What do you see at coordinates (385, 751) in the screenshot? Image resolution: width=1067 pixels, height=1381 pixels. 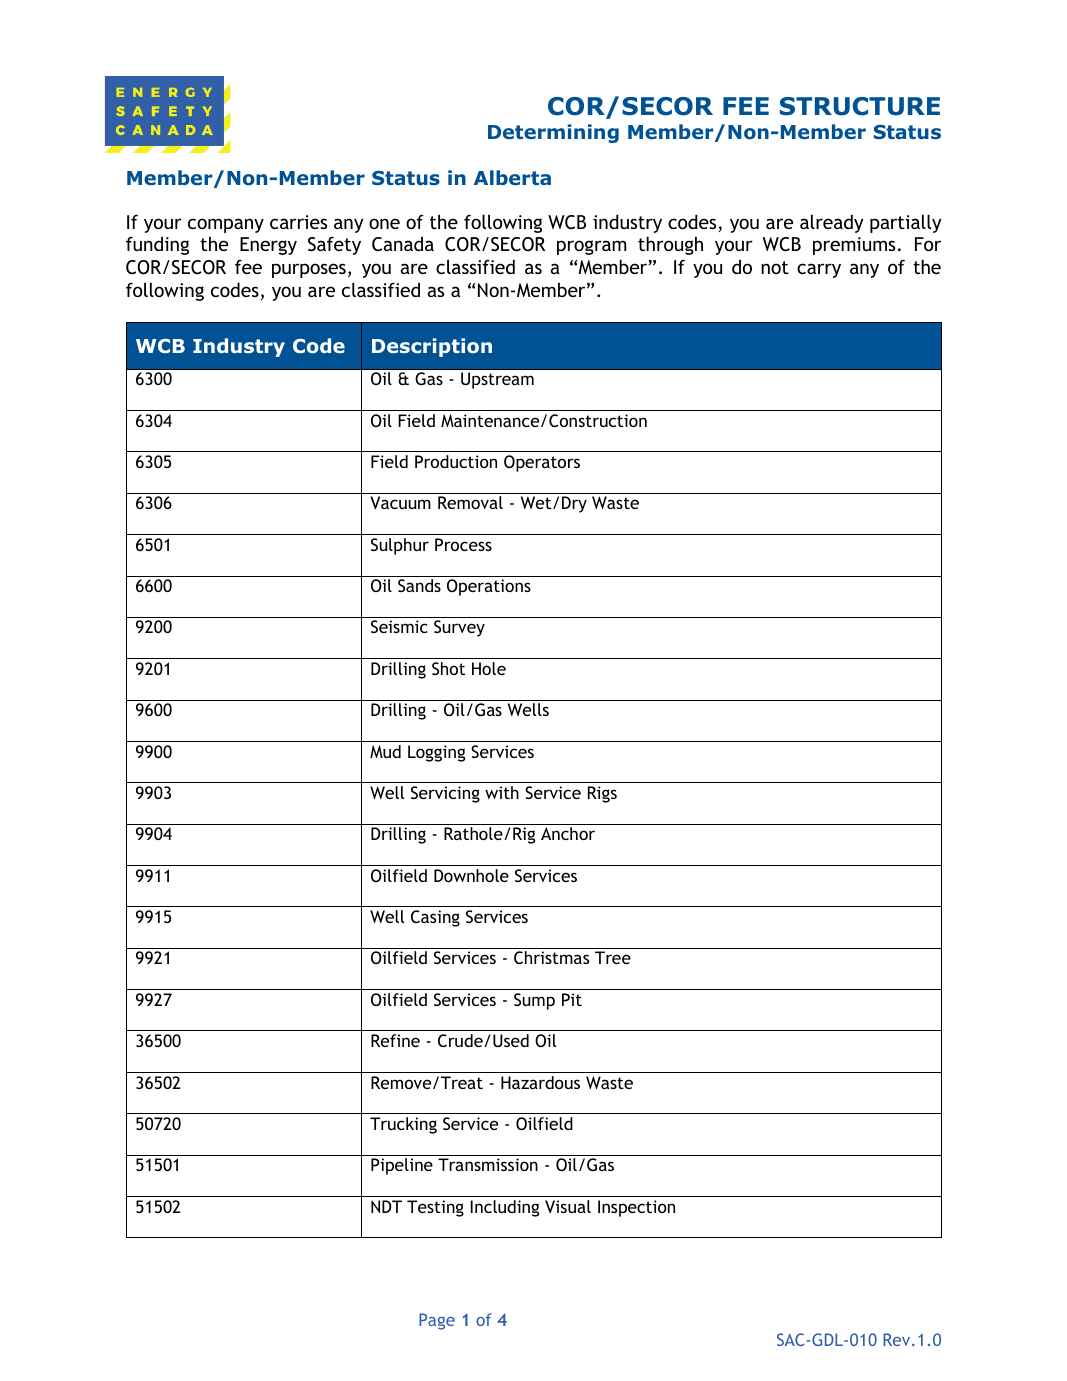 I see `Mud` at bounding box center [385, 751].
